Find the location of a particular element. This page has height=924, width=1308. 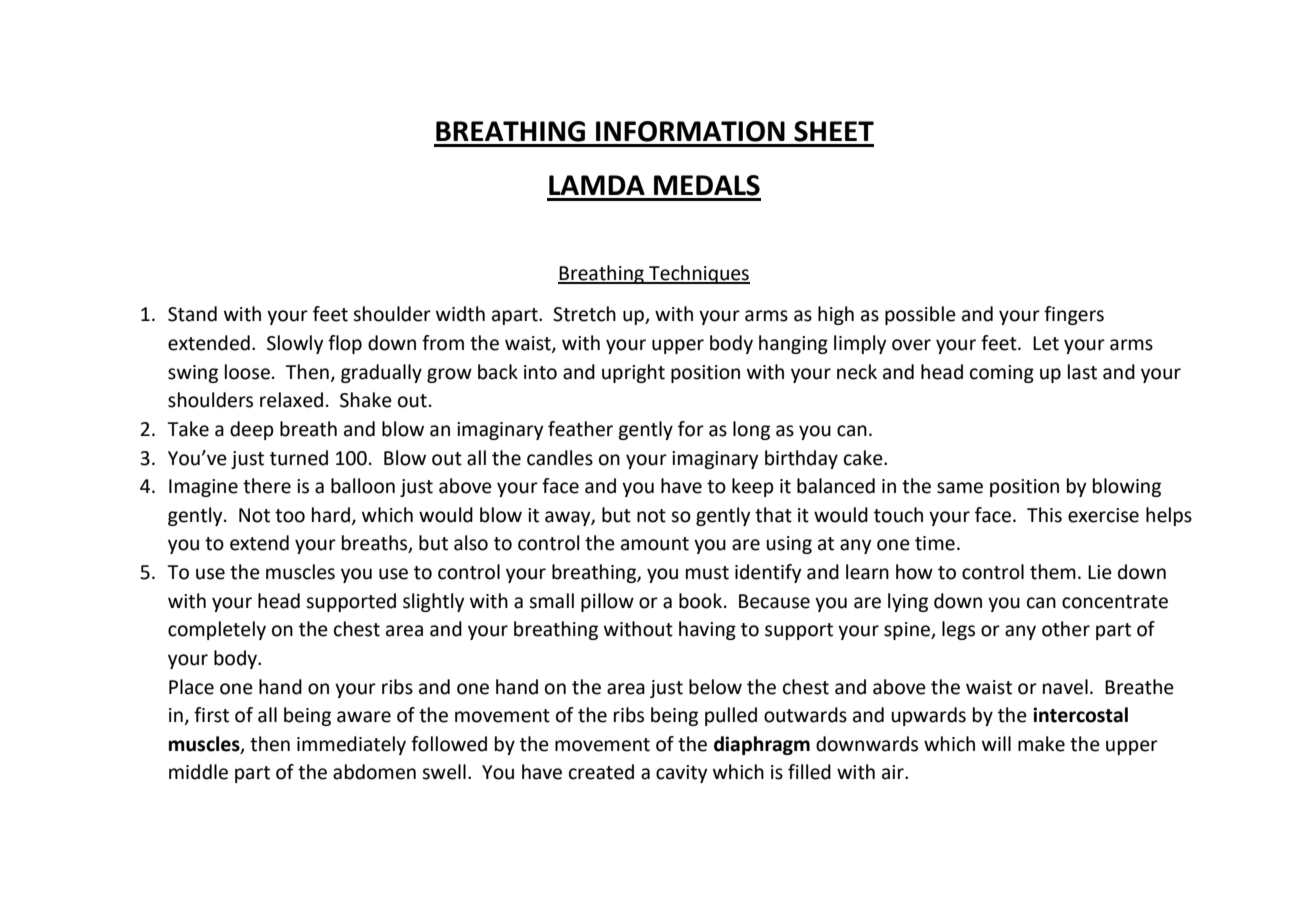

them is located at coordinates (1053, 572).
